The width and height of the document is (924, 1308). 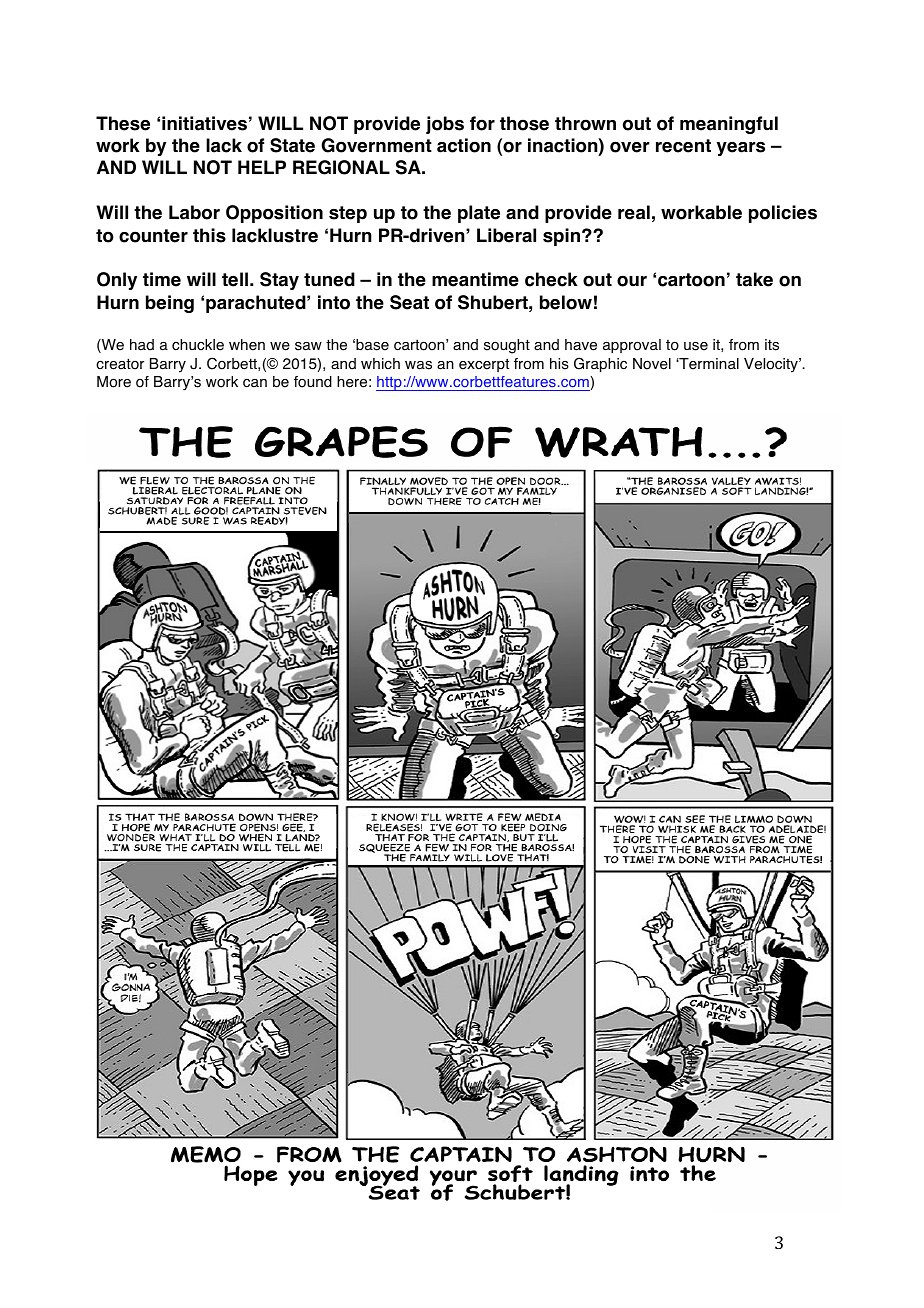 I want to click on These, so click(x=123, y=123).
